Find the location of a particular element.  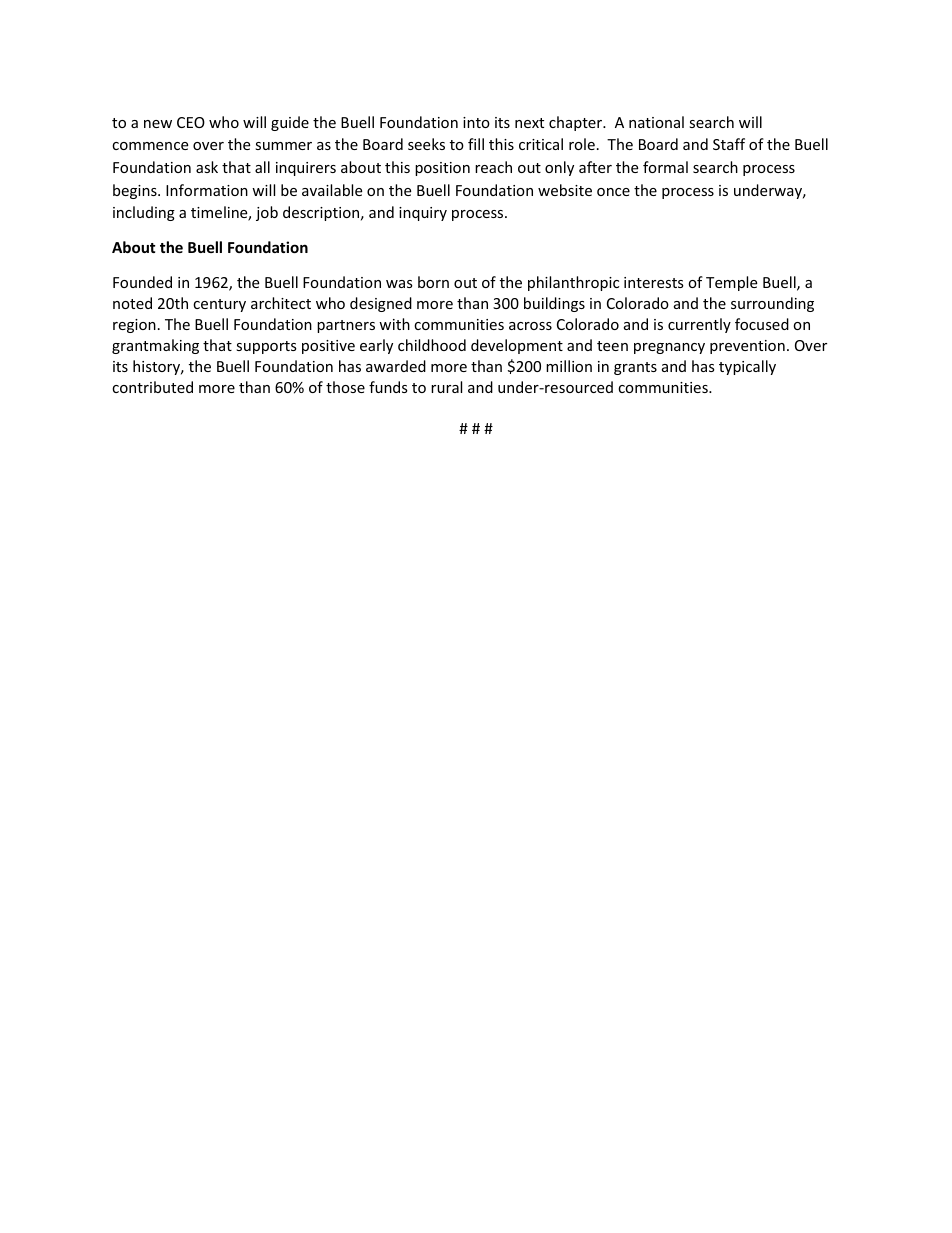

born is located at coordinates (433, 282).
